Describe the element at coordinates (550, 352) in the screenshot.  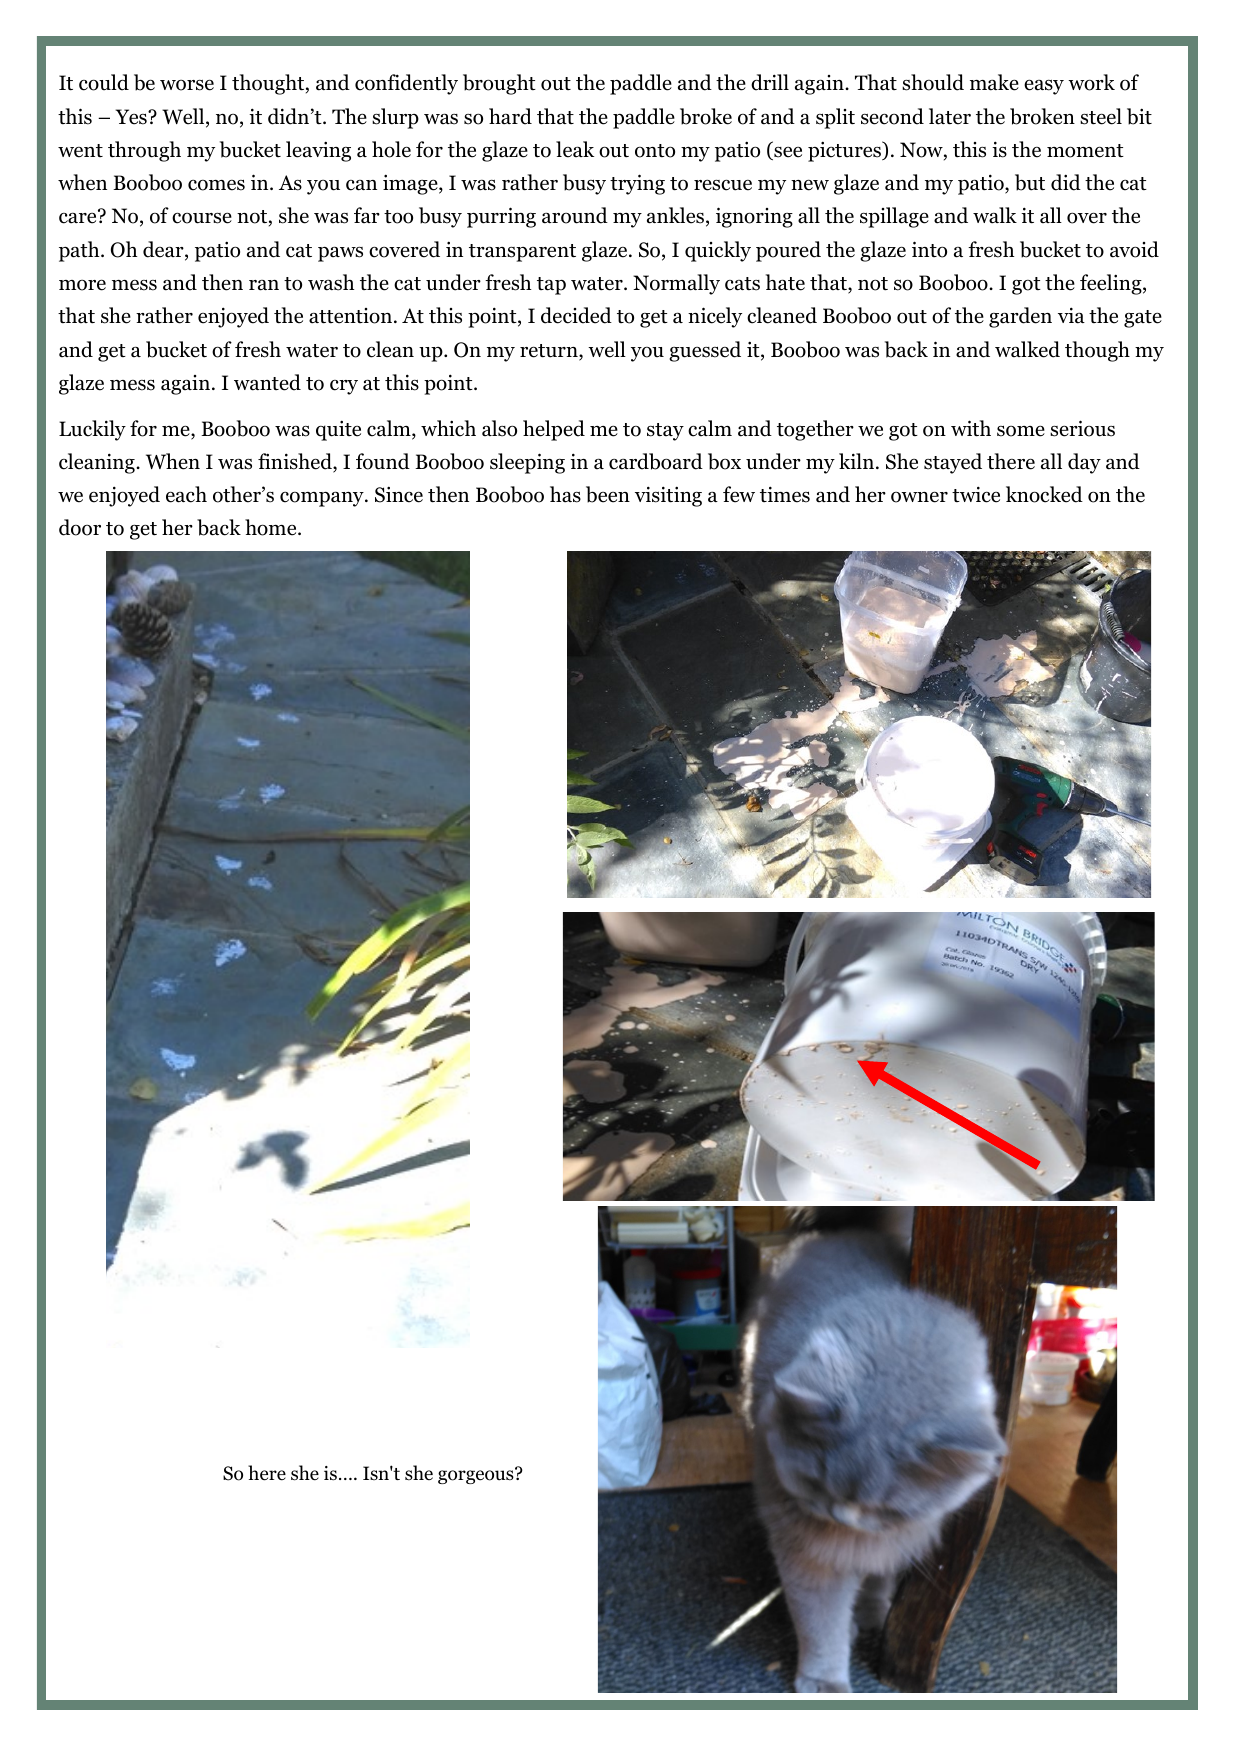
I see `return` at that location.
